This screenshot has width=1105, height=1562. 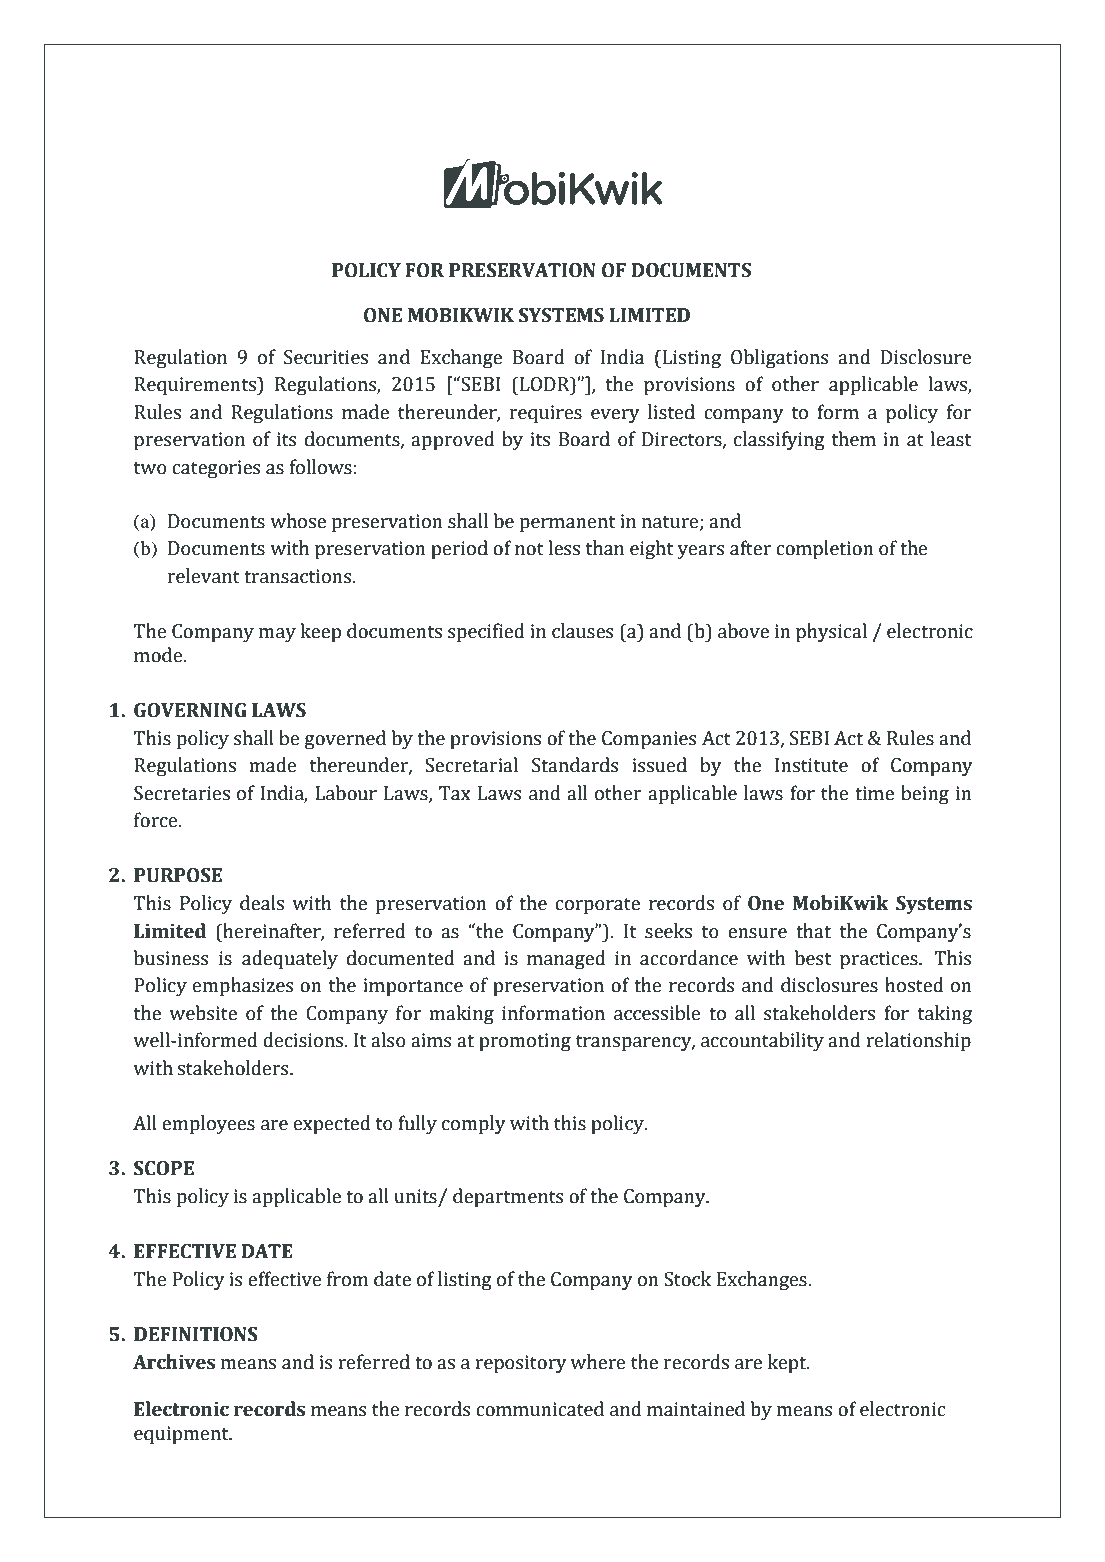 I want to click on relationship, so click(x=918, y=1041).
